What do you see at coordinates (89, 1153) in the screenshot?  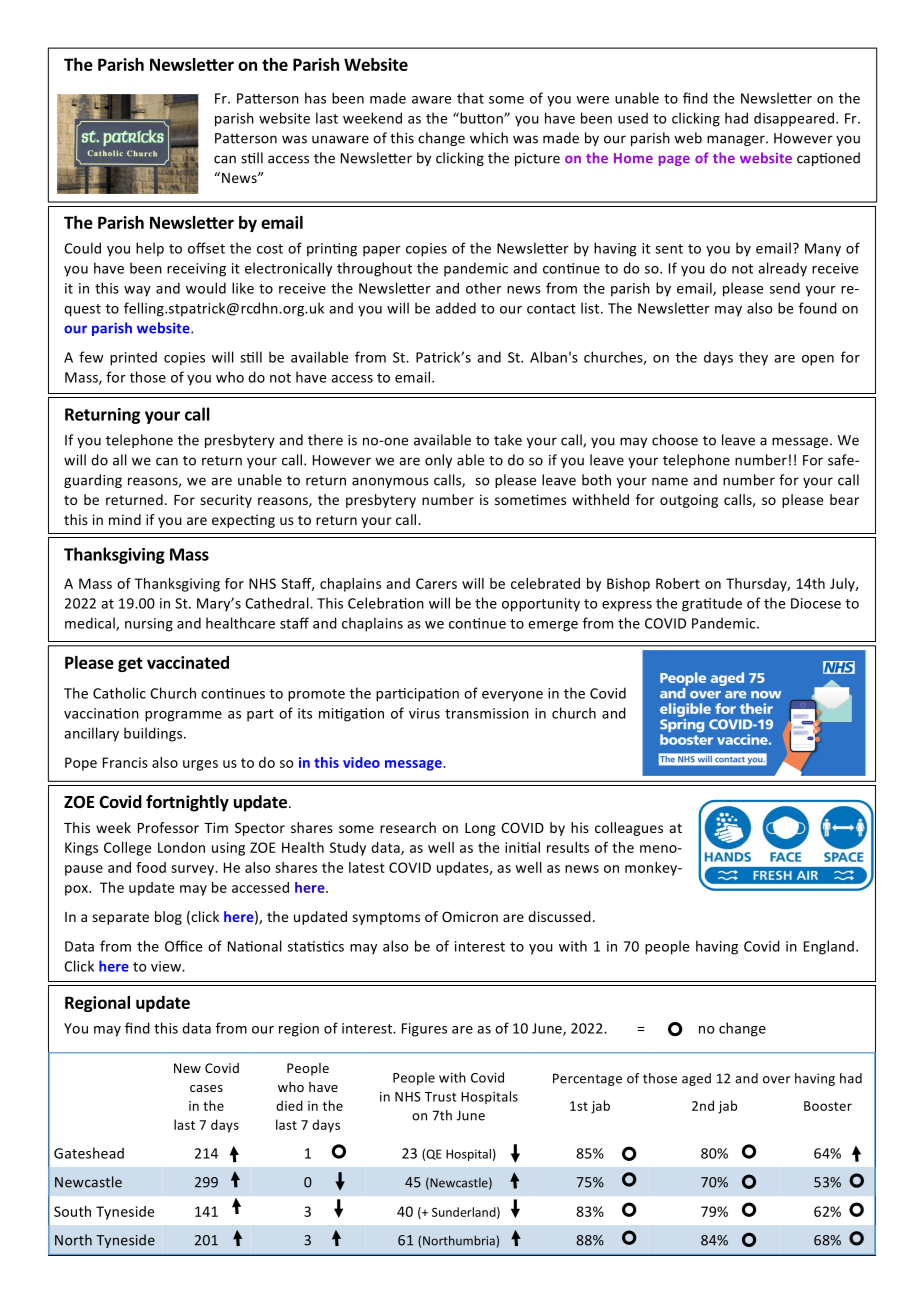 I see `Gateshead` at bounding box center [89, 1153].
